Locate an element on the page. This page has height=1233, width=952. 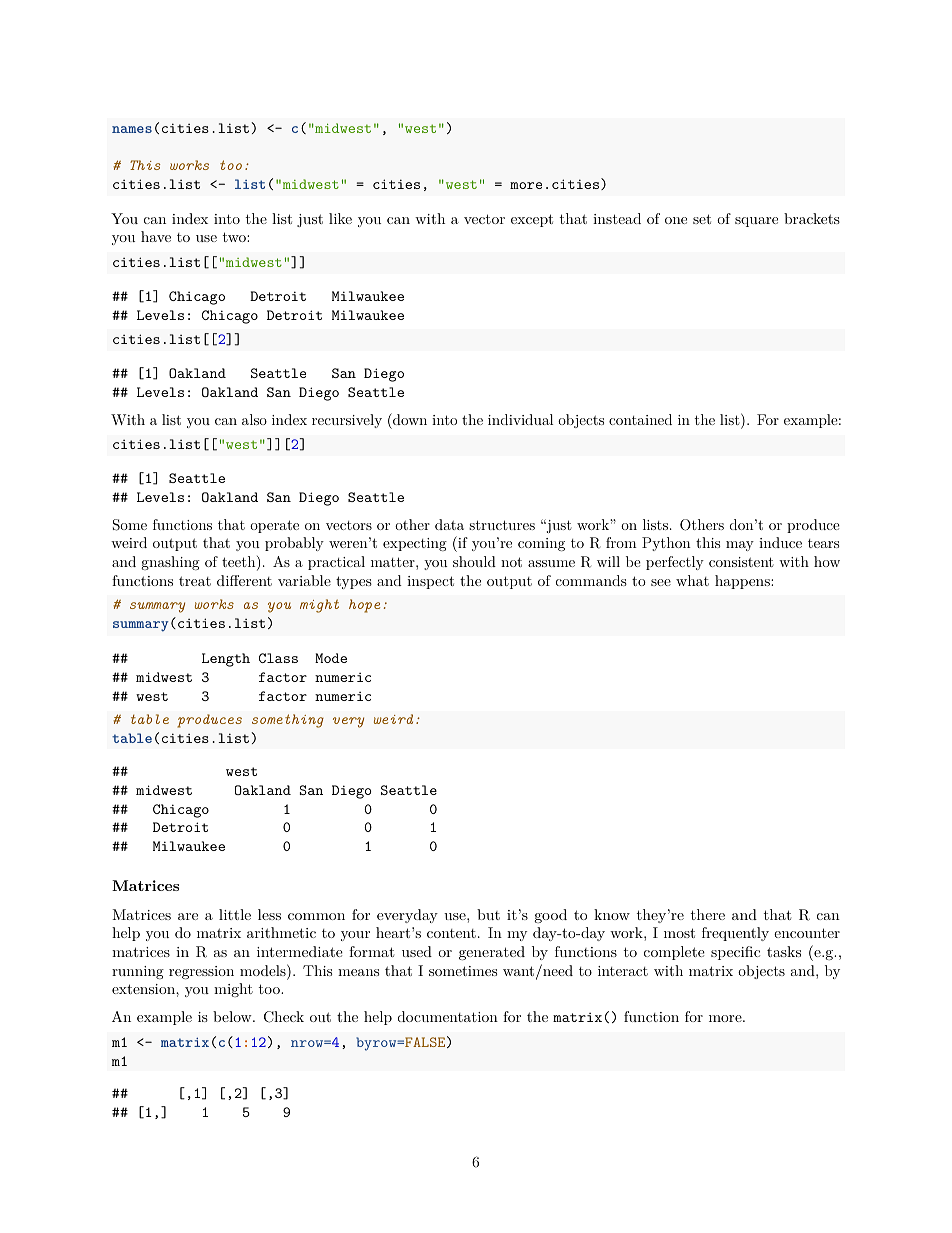
except is located at coordinates (532, 220).
